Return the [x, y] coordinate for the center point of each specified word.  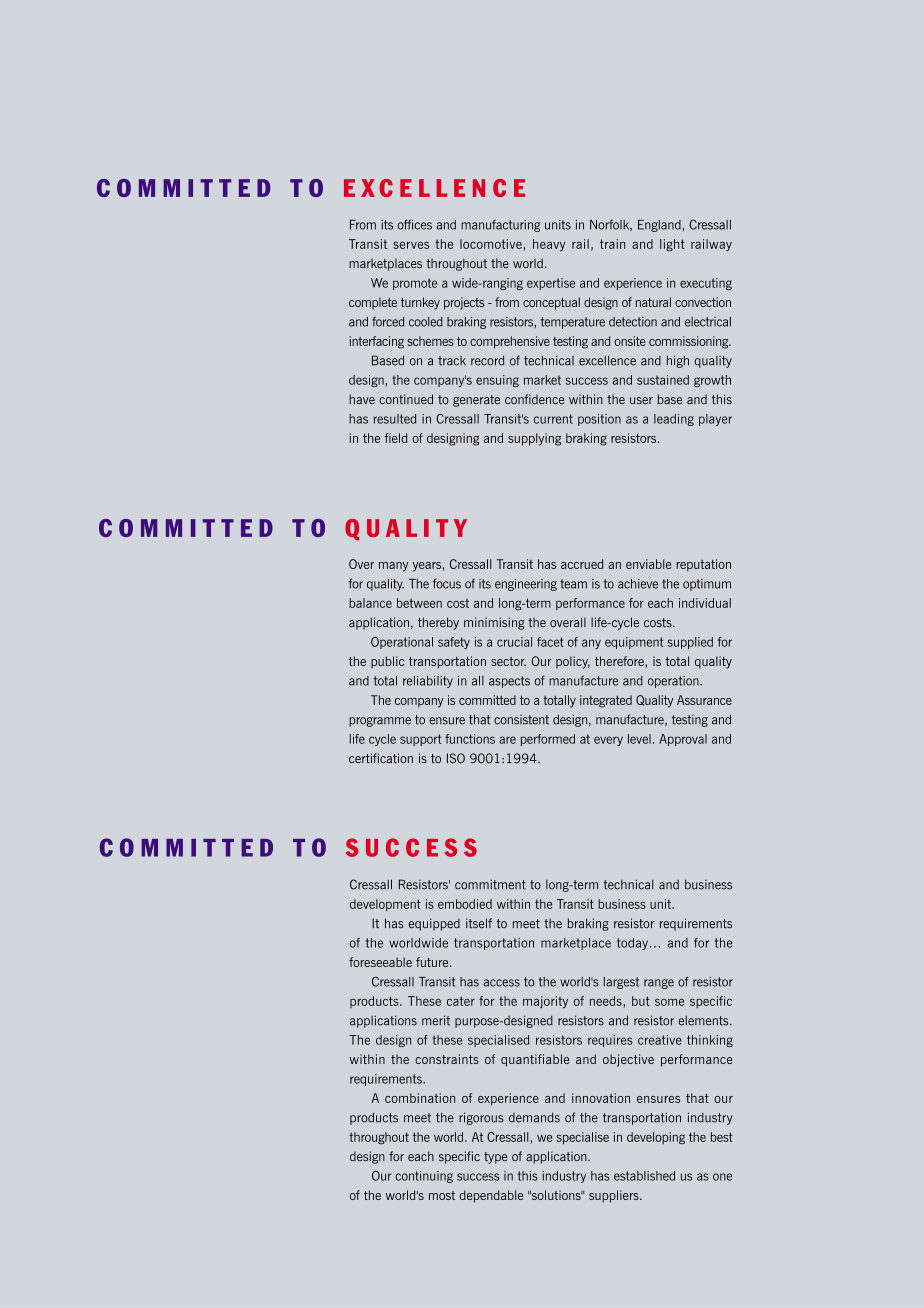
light [672, 245]
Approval [683, 740]
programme [380, 722]
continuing [424, 1177]
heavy [549, 245]
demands [534, 1117]
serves [411, 245]
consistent [521, 720]
